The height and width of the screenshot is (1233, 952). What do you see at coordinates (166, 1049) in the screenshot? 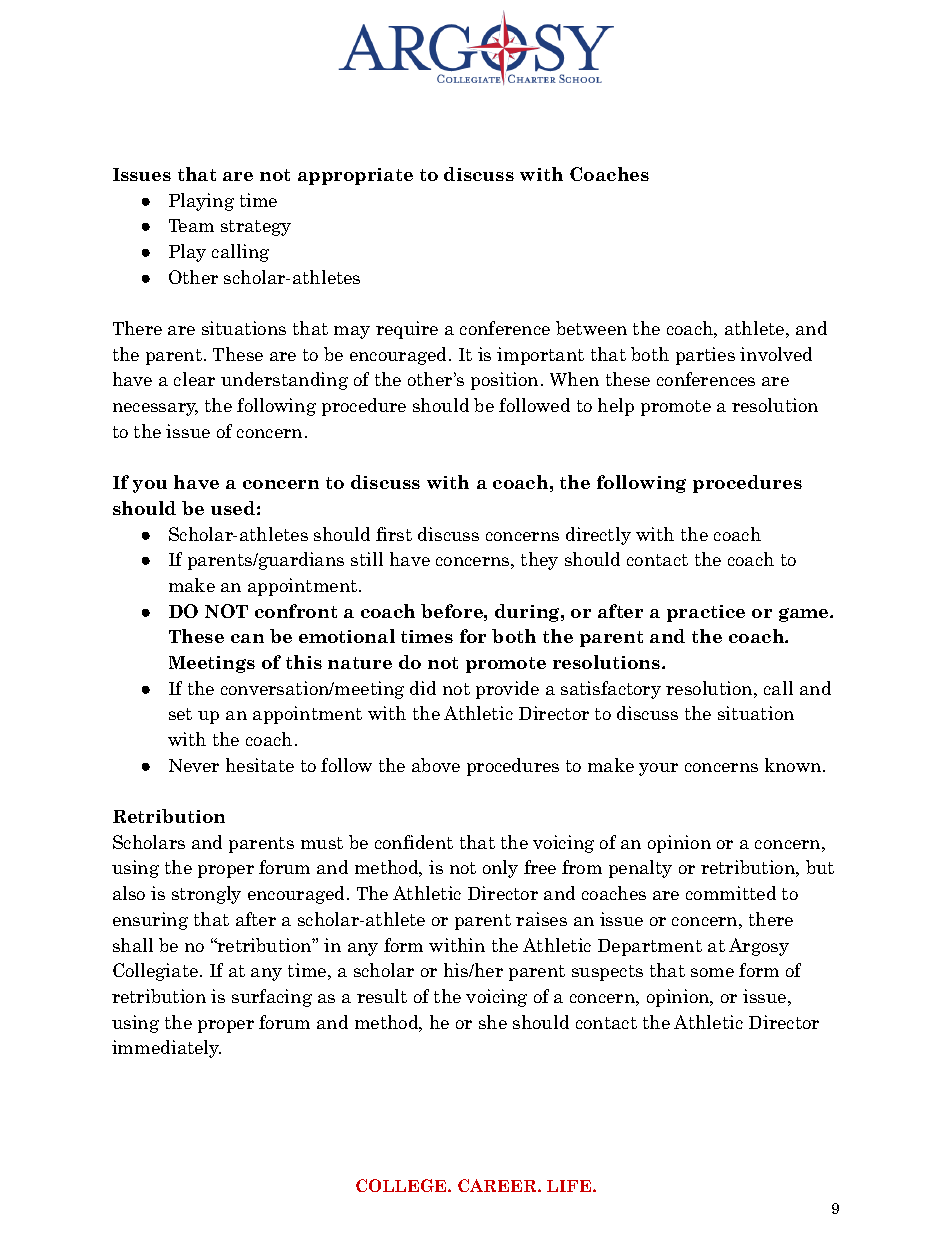
I see `immediately` at bounding box center [166, 1049].
